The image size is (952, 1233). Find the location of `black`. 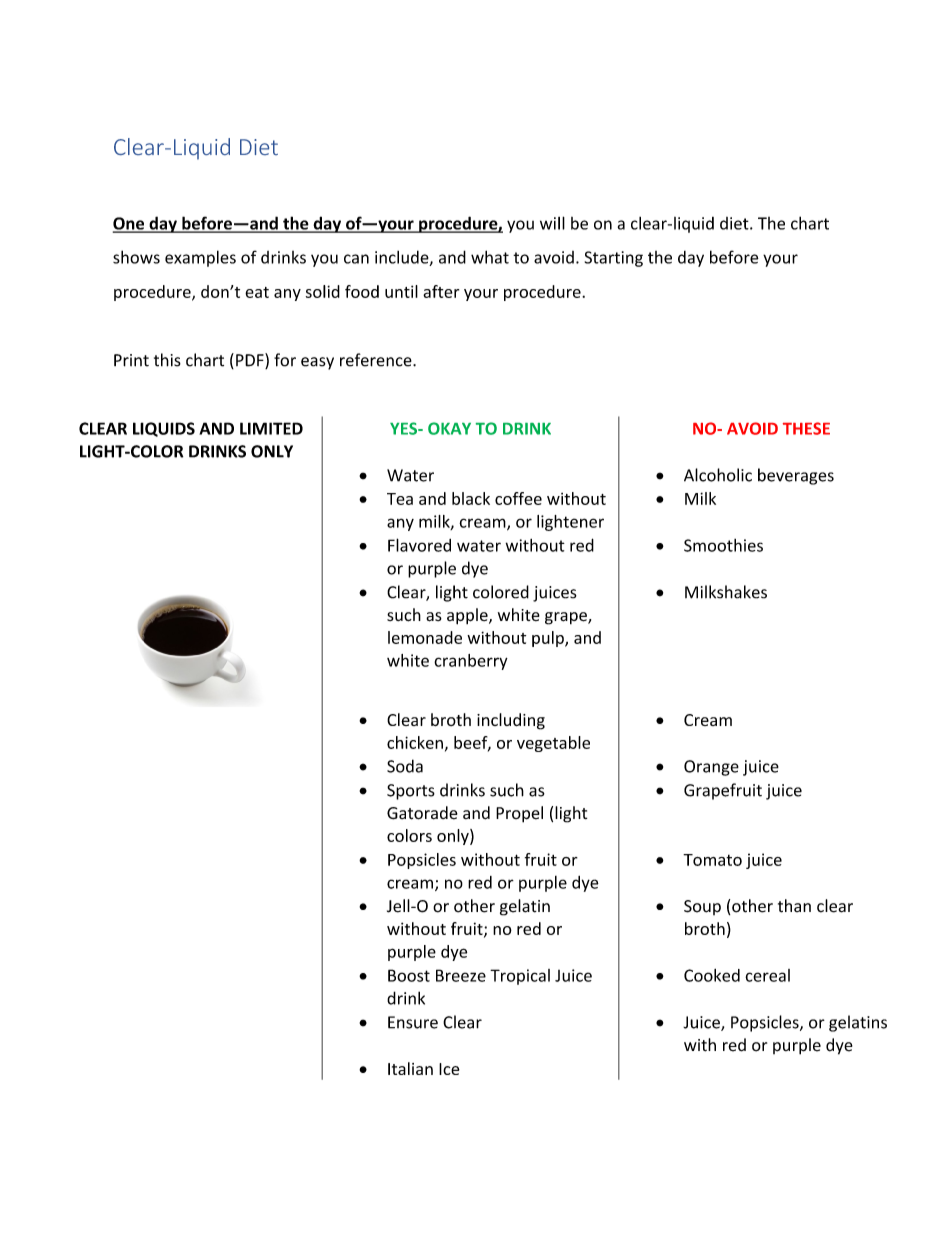

black is located at coordinates (471, 498).
